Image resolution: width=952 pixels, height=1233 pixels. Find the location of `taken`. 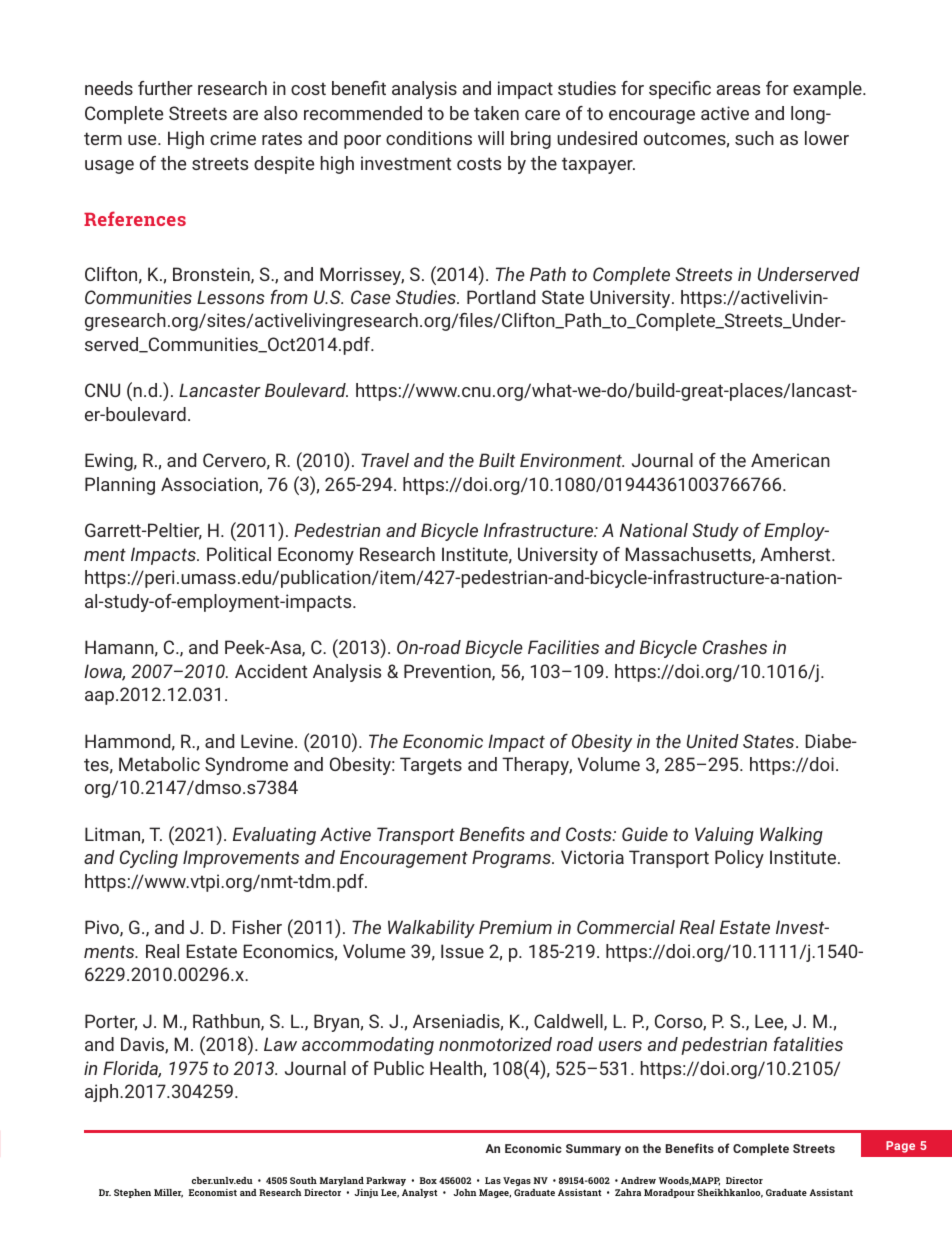

taken is located at coordinates (496, 113).
